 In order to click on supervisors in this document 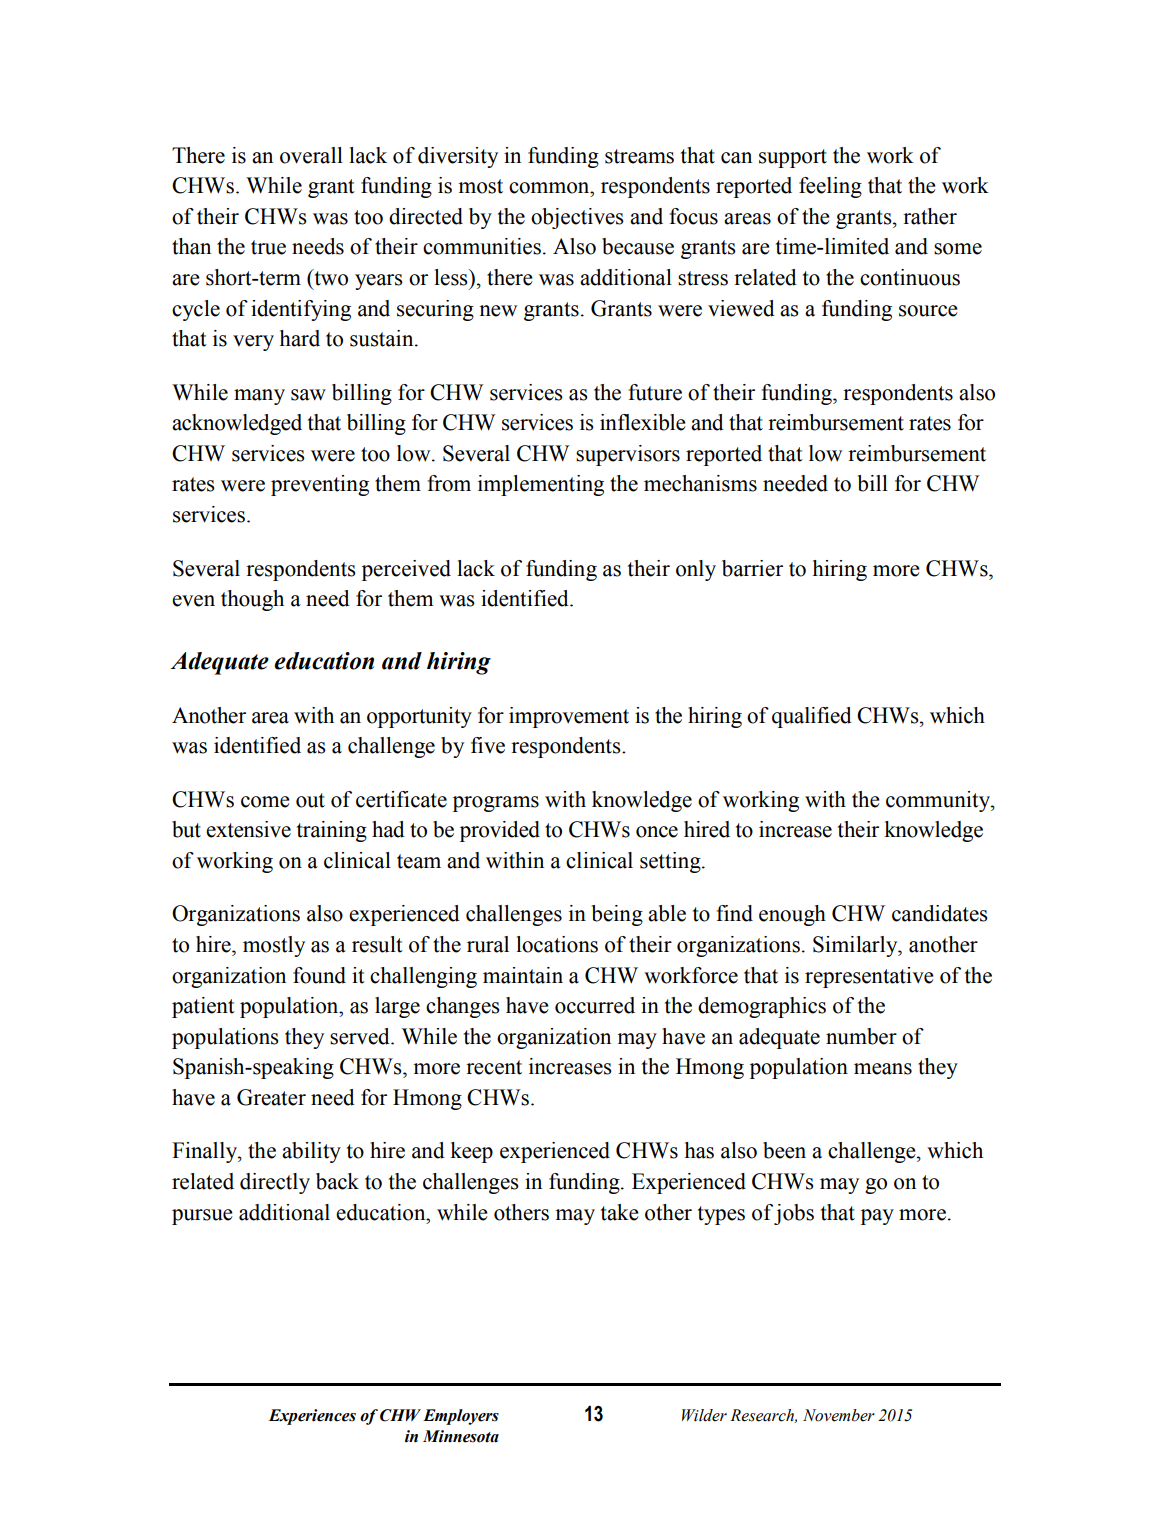, I will do `click(628, 455)`.
